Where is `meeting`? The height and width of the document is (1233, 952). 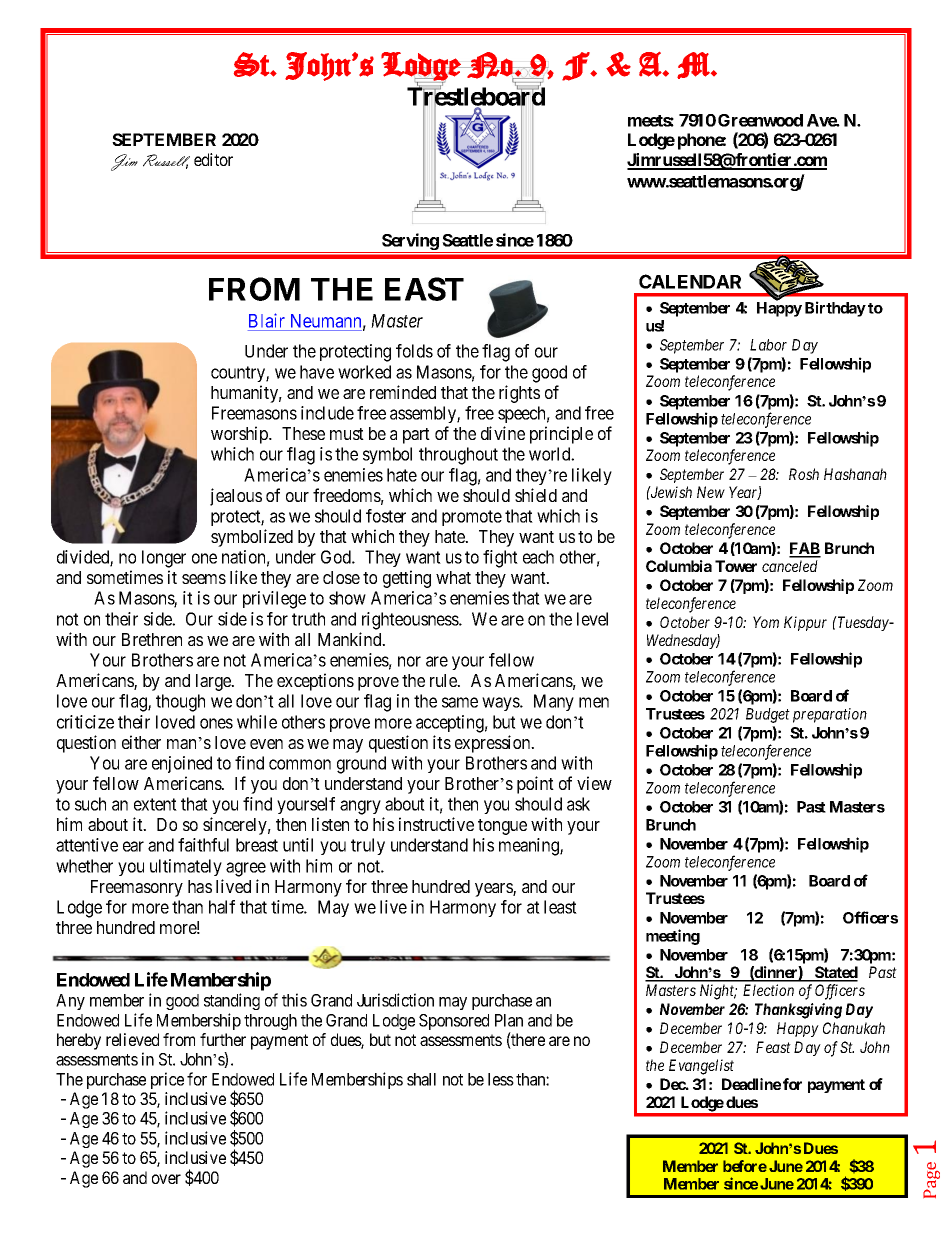 meeting is located at coordinates (673, 937).
